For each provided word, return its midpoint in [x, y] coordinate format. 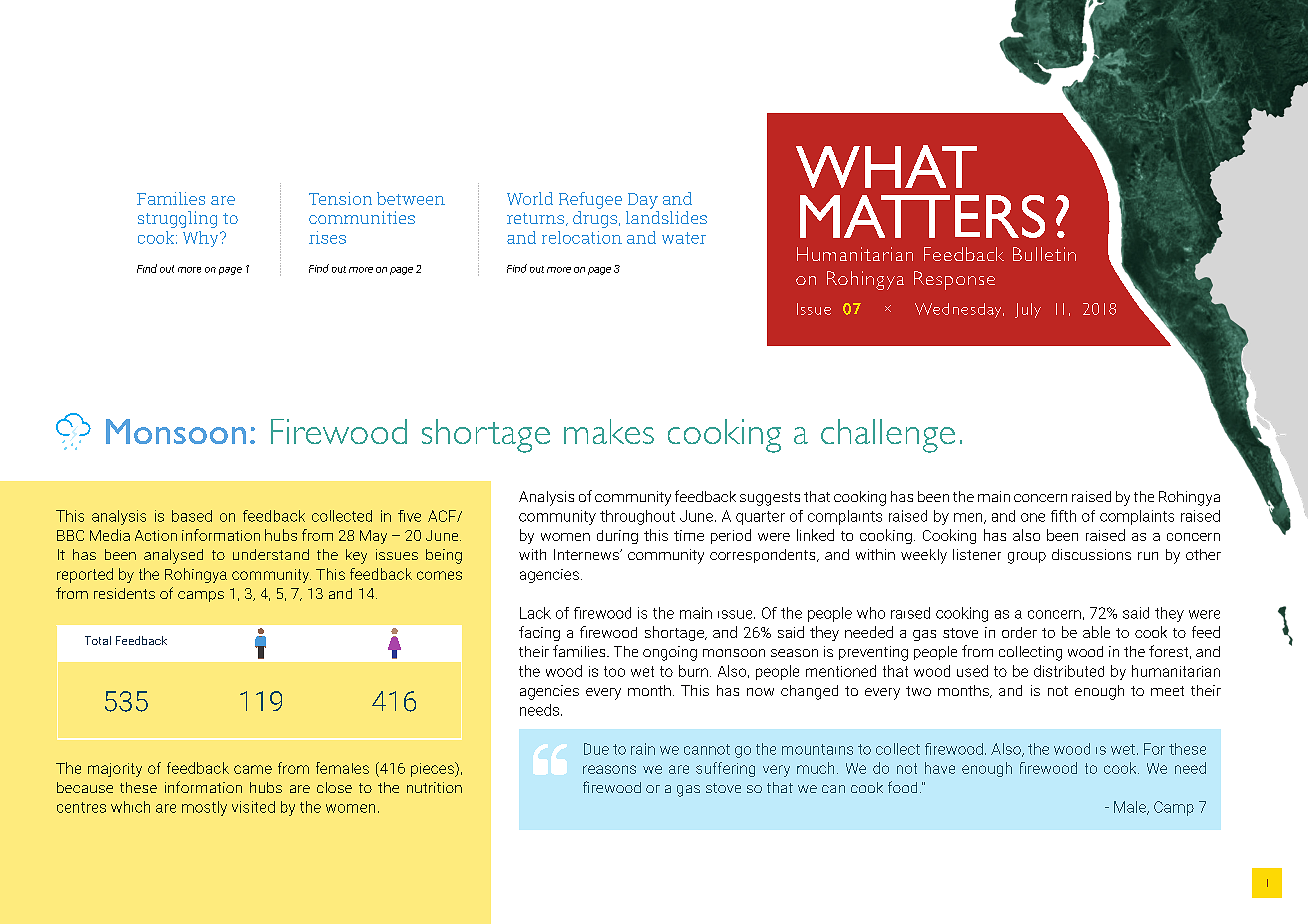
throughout [637, 517]
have [940, 768]
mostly [204, 808]
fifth [1063, 516]
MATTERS [922, 216]
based [192, 516]
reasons [609, 769]
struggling [177, 219]
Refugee [590, 200]
